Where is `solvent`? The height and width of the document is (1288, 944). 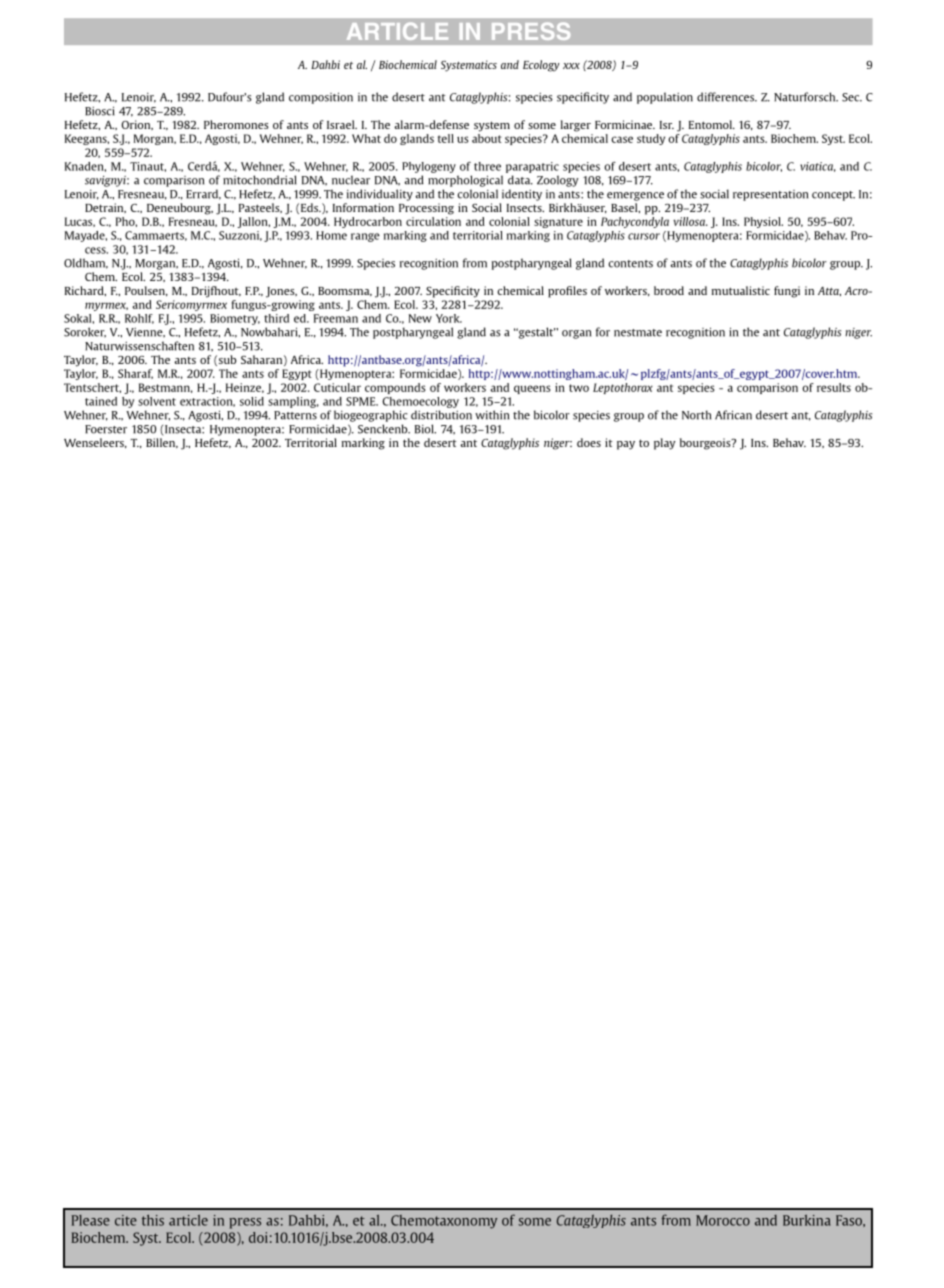
solvent is located at coordinates (157, 401).
